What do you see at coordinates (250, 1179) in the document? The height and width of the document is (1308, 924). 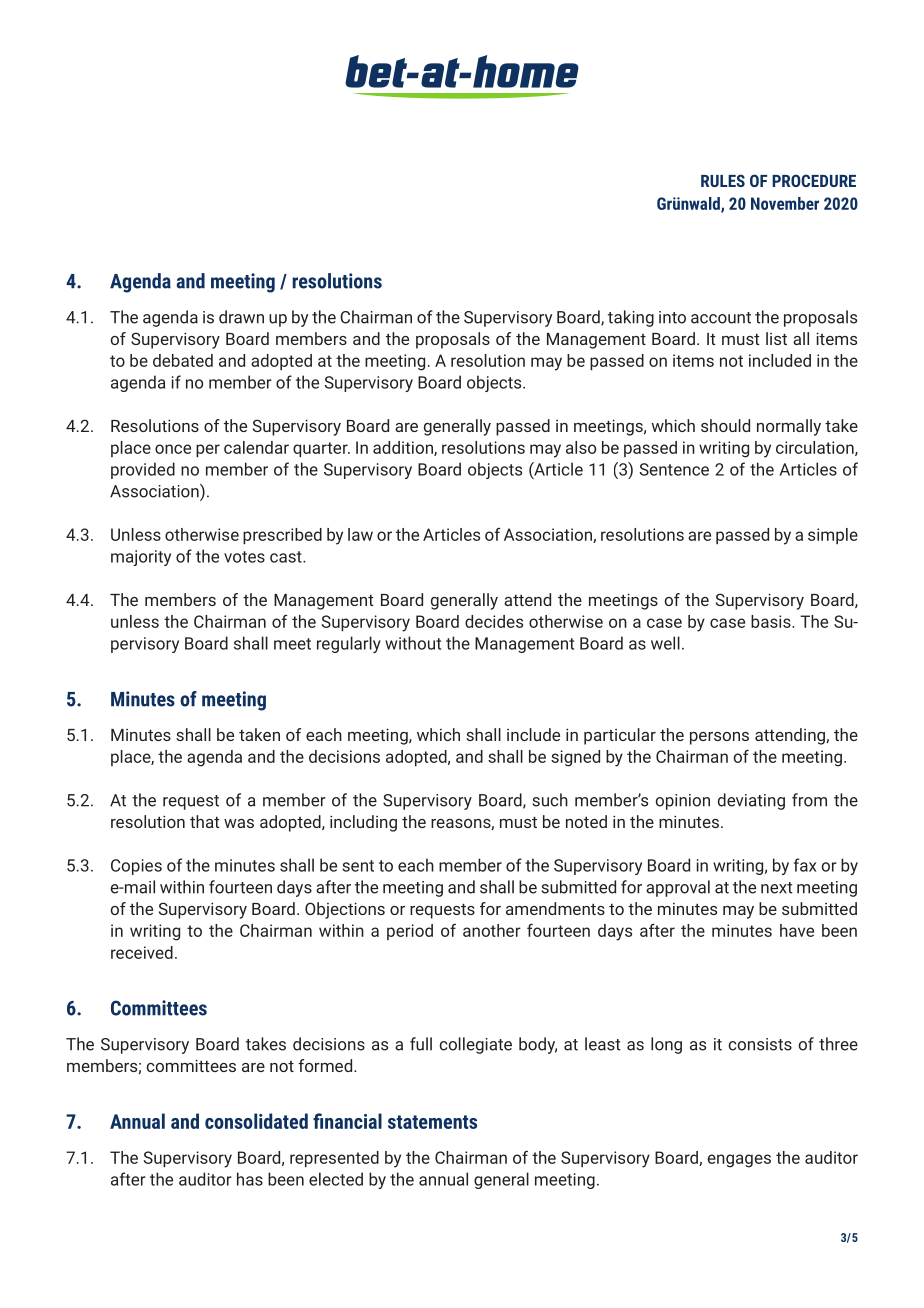 I see `has` at bounding box center [250, 1179].
